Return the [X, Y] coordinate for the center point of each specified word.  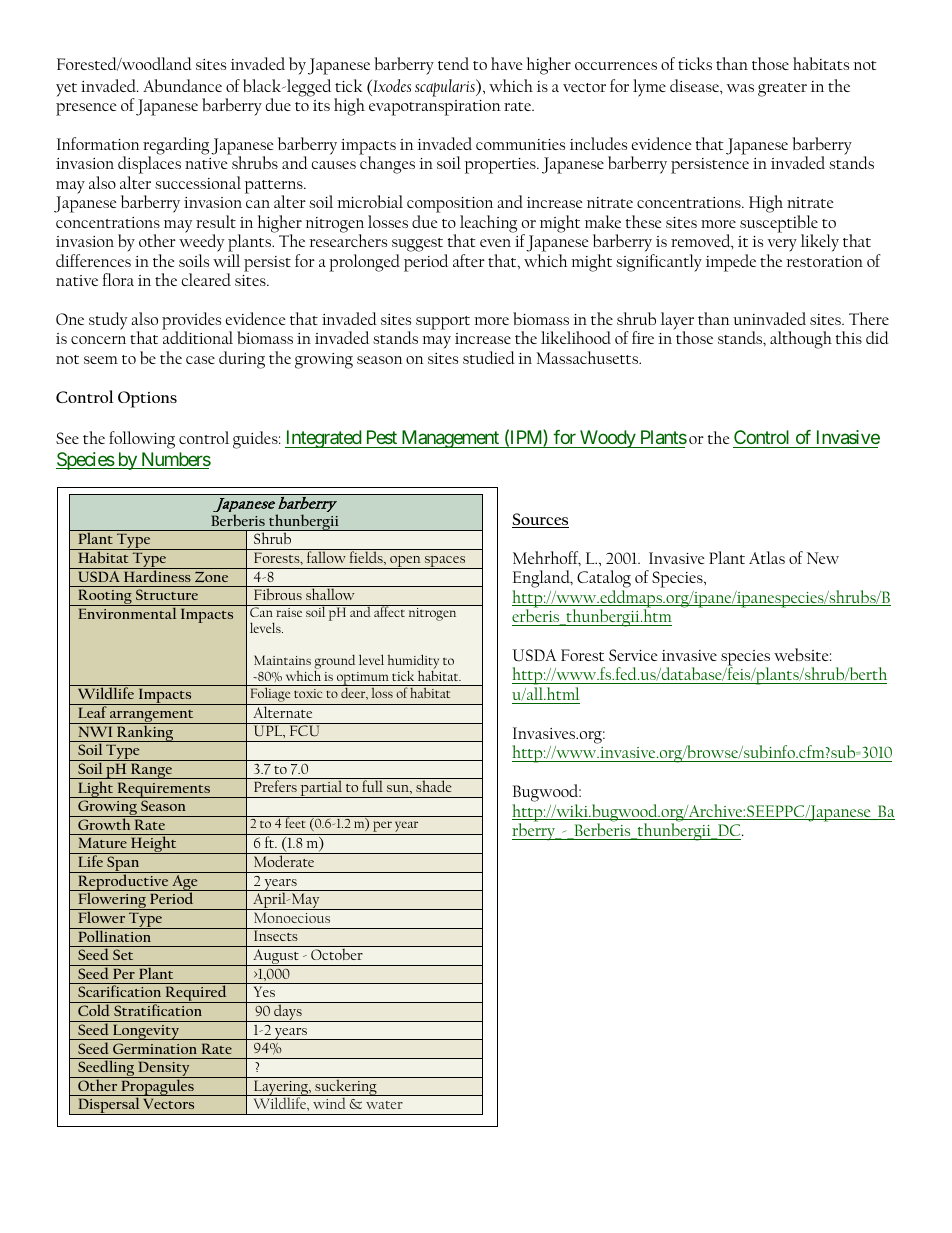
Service [633, 655]
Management [450, 439]
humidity [413, 663]
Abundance [182, 85]
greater [782, 90]
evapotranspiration [435, 108]
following [142, 440]
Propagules [157, 1087]
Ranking [145, 732]
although [801, 340]
